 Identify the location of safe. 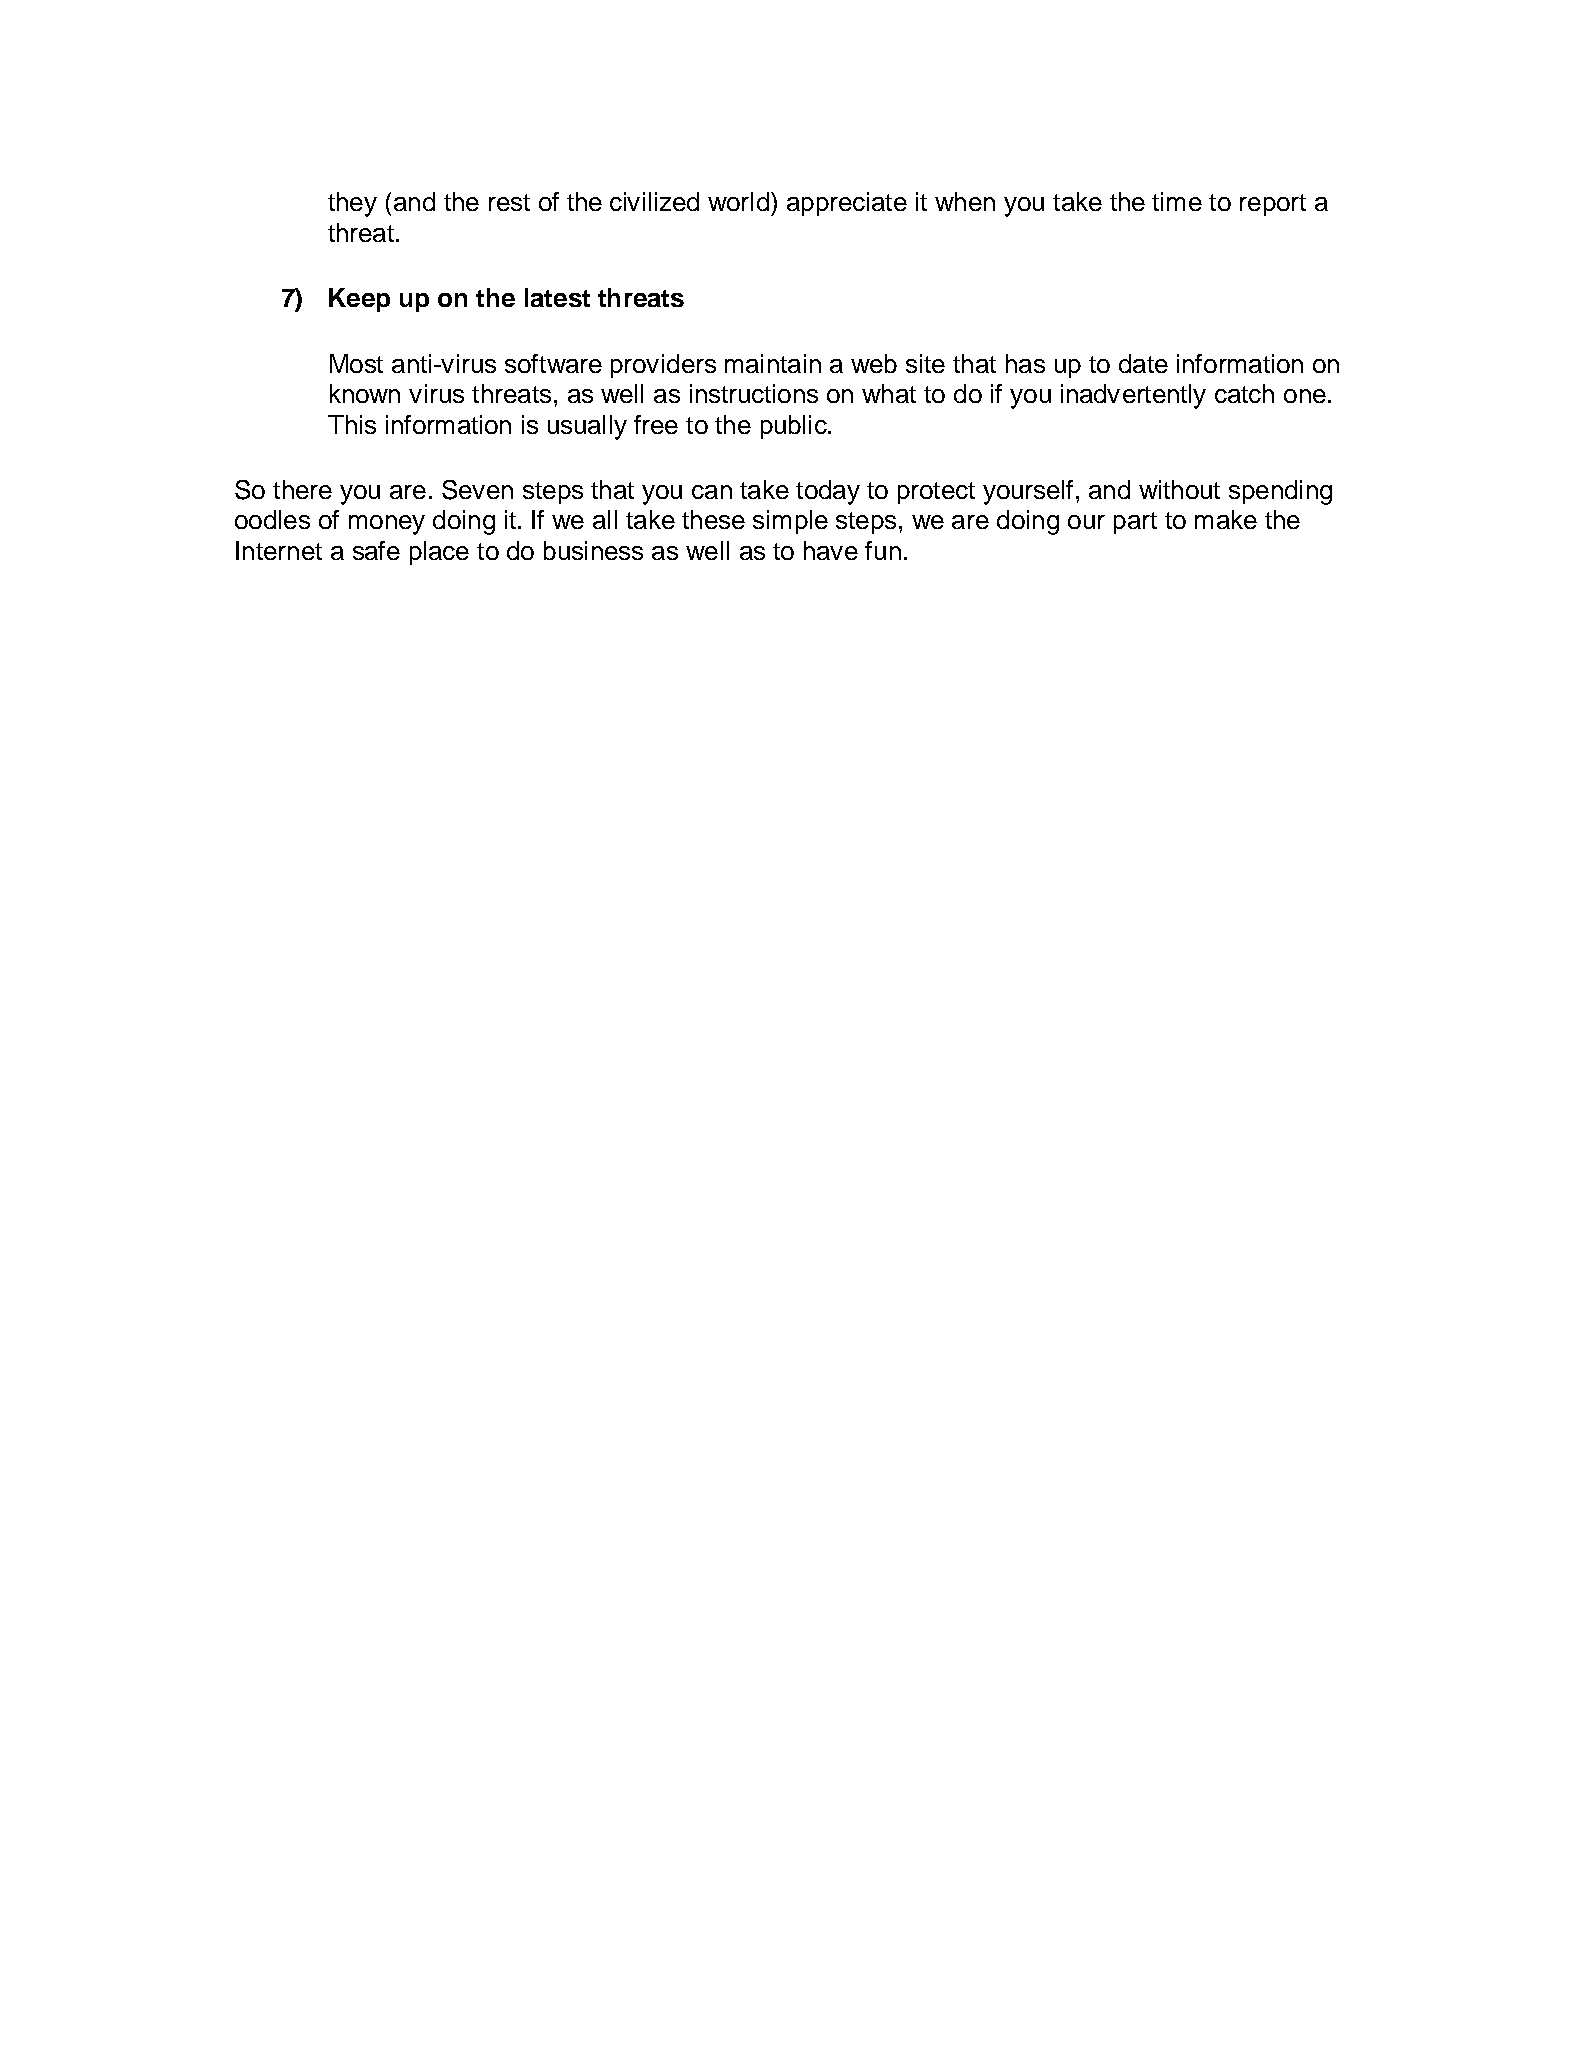
(376, 550).
